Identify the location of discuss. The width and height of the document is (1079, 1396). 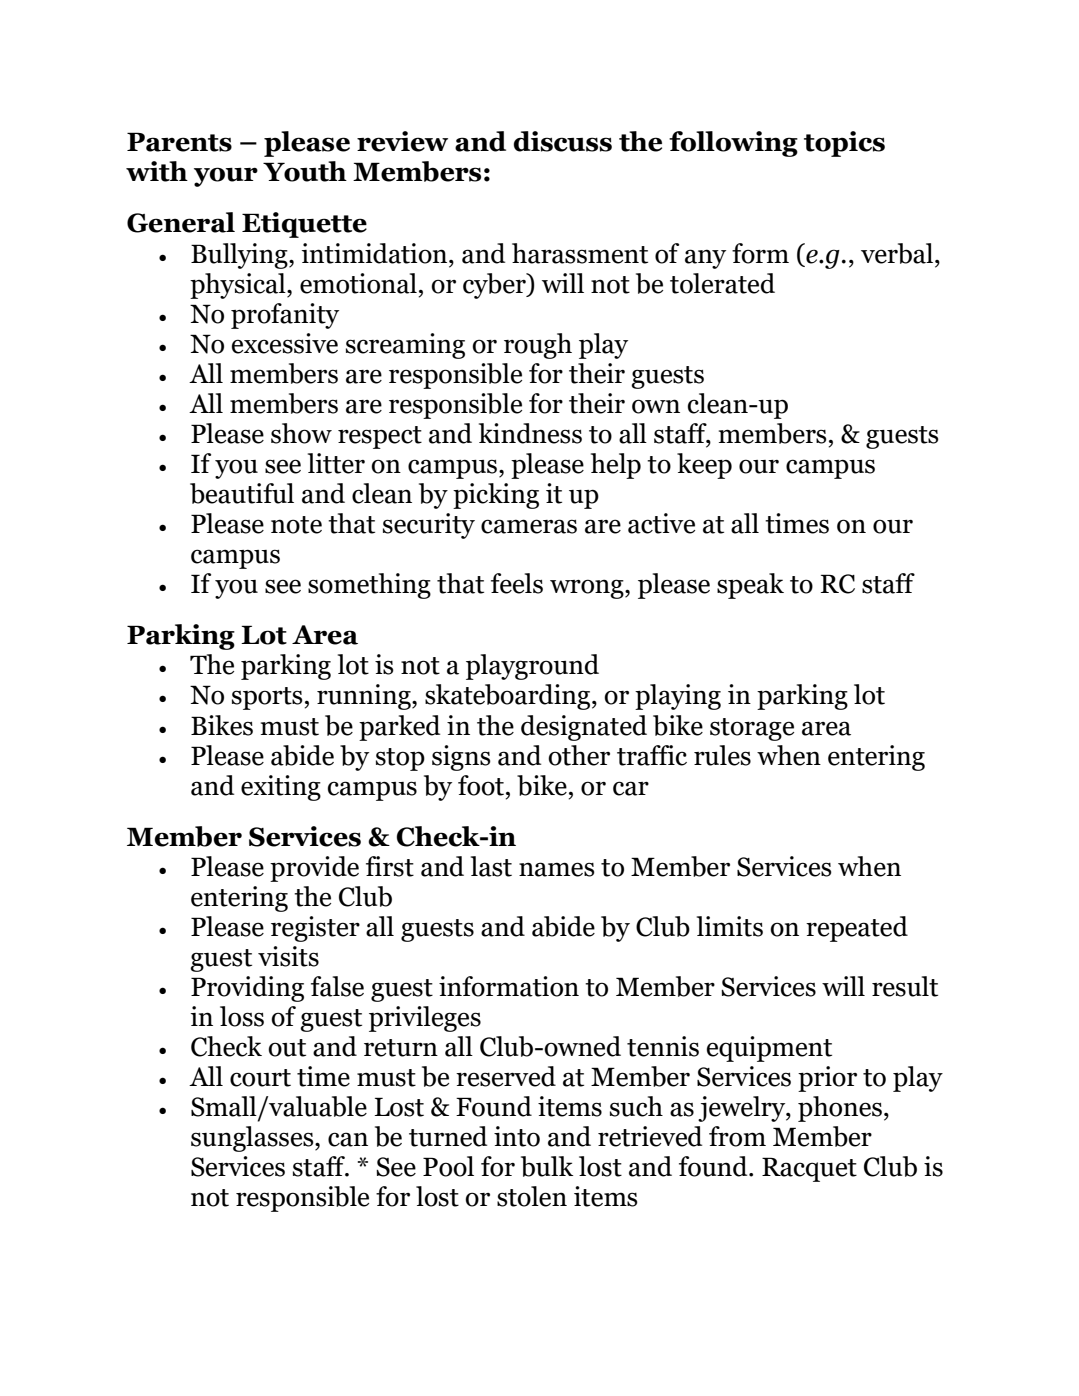
(562, 141).
